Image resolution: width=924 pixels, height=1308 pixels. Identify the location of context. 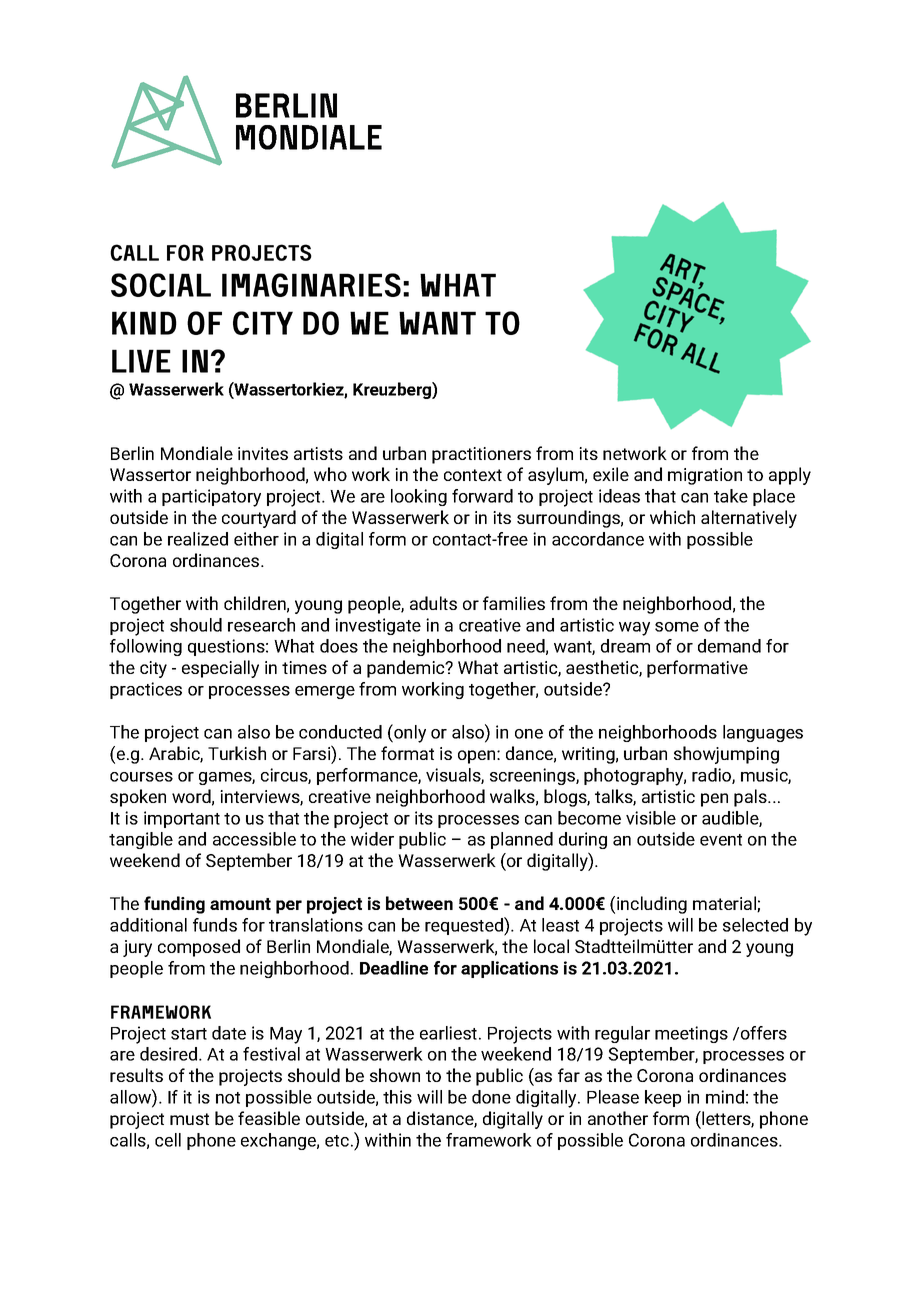
(473, 475).
